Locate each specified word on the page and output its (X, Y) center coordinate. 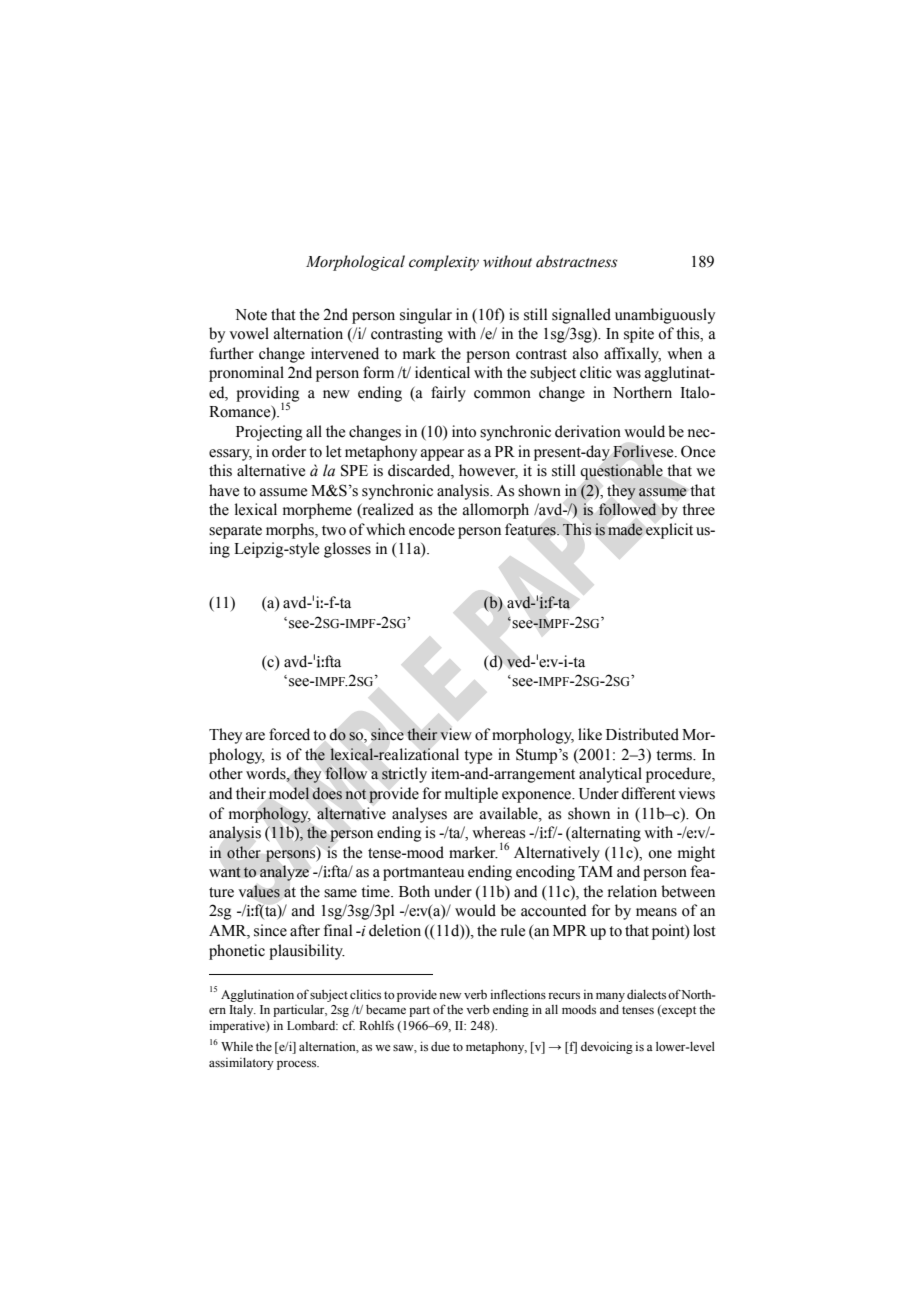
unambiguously (665, 316)
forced (289, 734)
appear (442, 455)
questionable (622, 472)
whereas (498, 832)
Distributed (642, 734)
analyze (284, 873)
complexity (444, 263)
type (478, 757)
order (289, 451)
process (298, 1065)
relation (632, 891)
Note (251, 315)
